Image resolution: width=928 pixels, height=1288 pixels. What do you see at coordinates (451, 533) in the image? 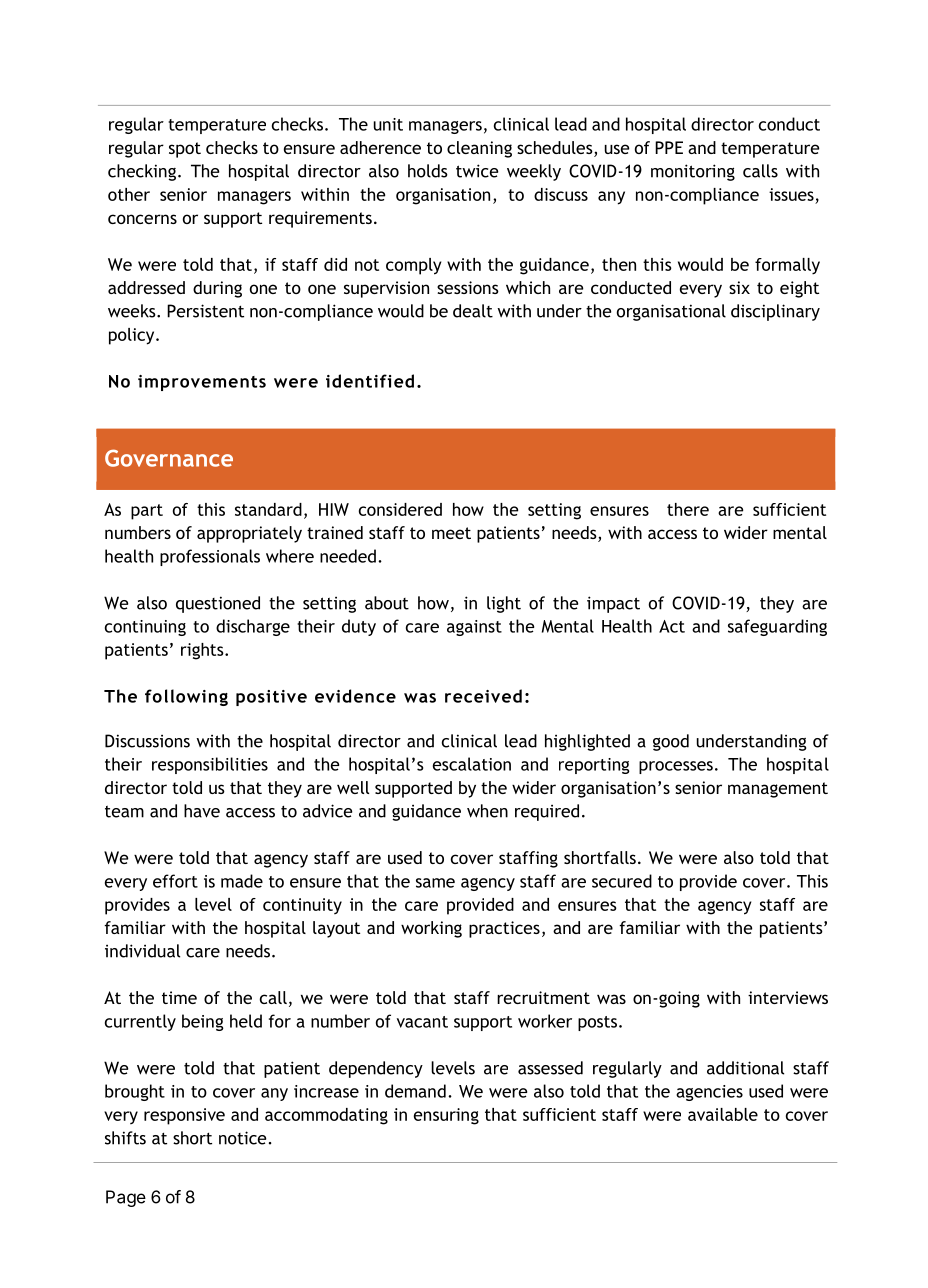
I see `meet` at bounding box center [451, 533].
